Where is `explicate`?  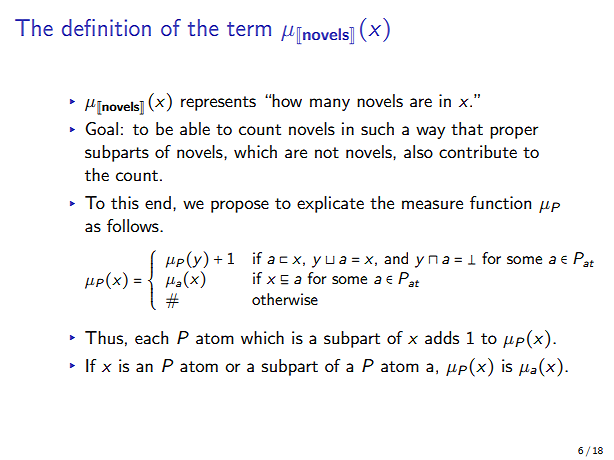
explicate is located at coordinates (330, 204).
